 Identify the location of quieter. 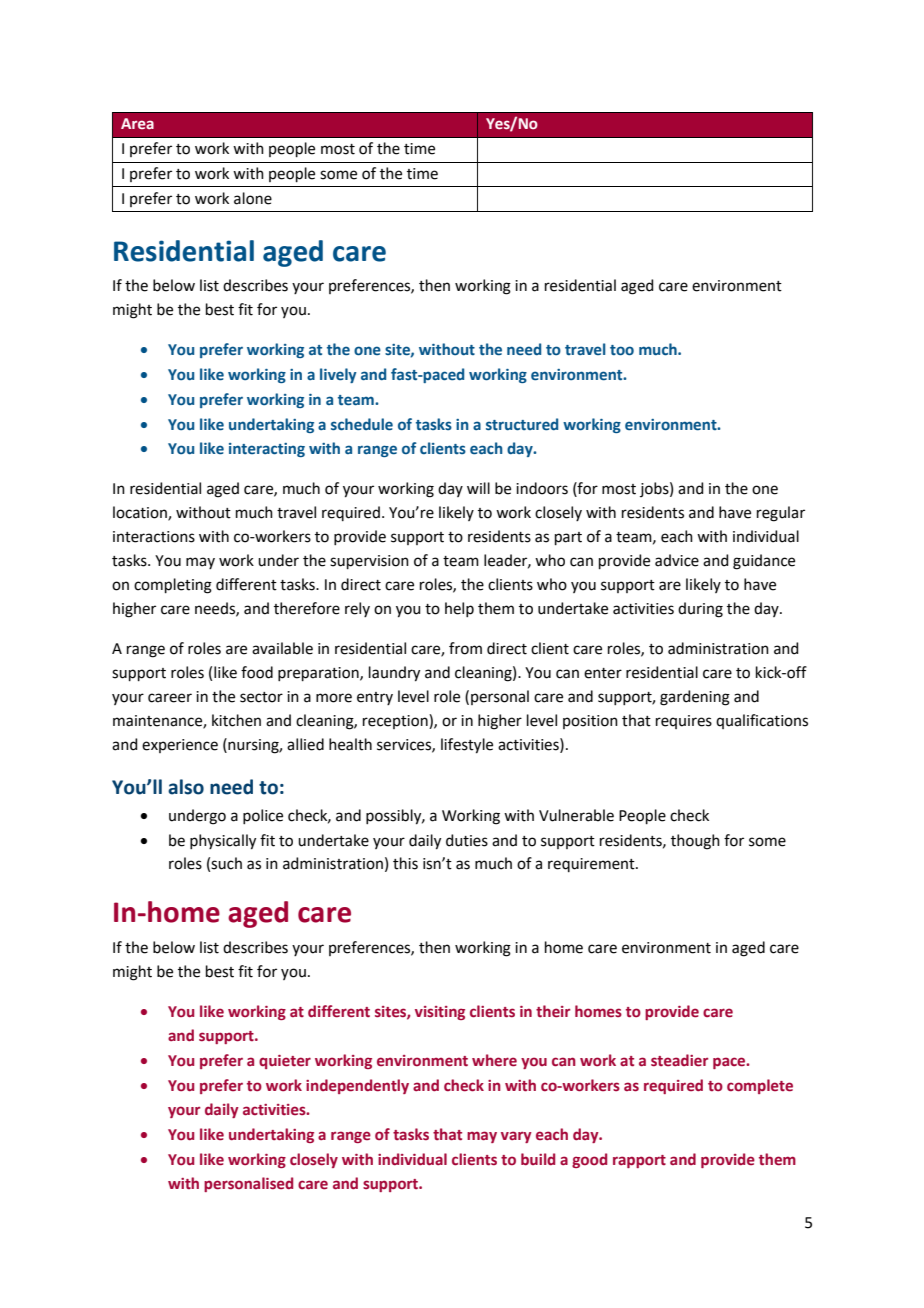
(285, 1062).
